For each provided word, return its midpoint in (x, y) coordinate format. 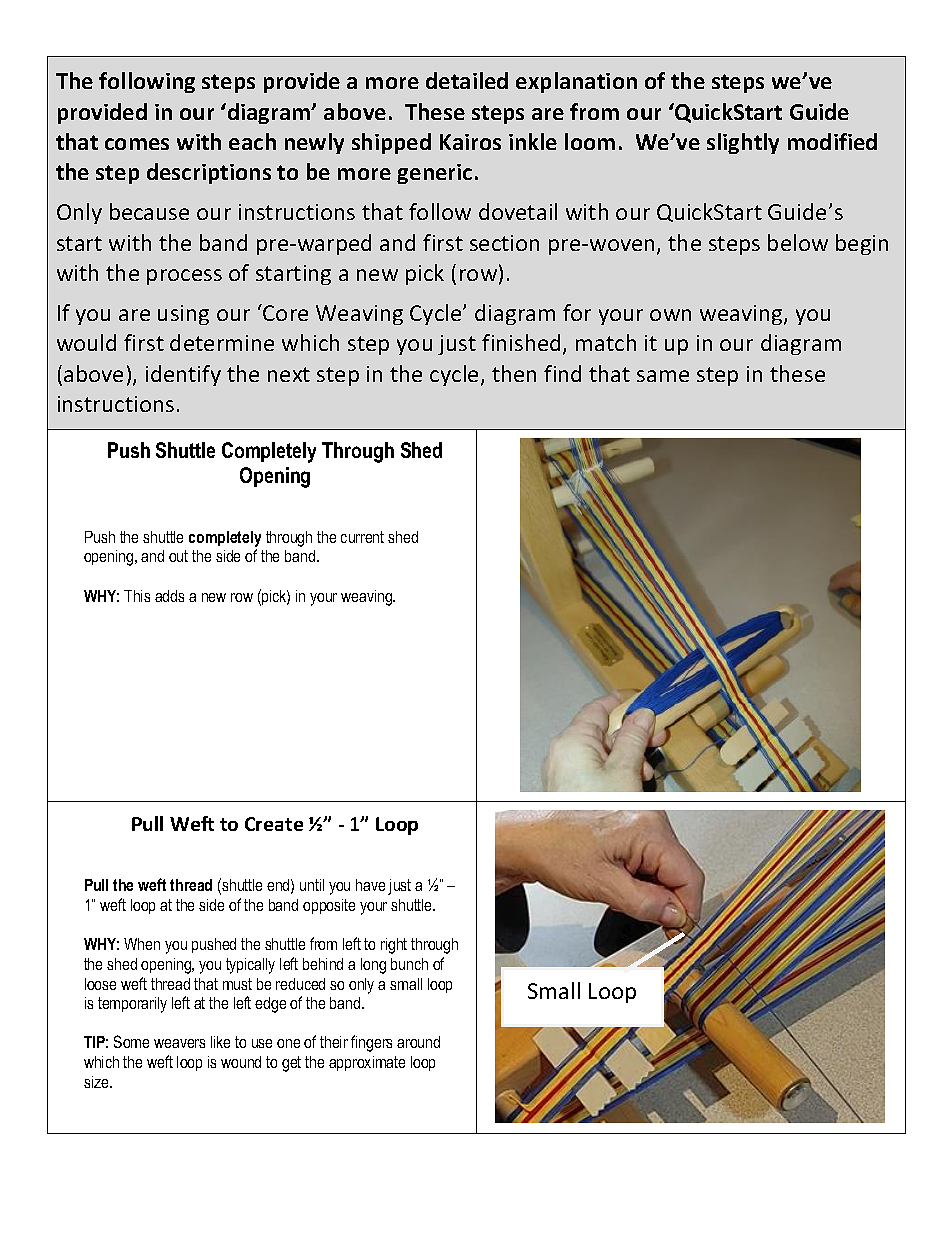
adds (169, 596)
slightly (743, 143)
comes (137, 144)
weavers (179, 1043)
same (663, 376)
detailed (467, 80)
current (362, 537)
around (418, 1042)
